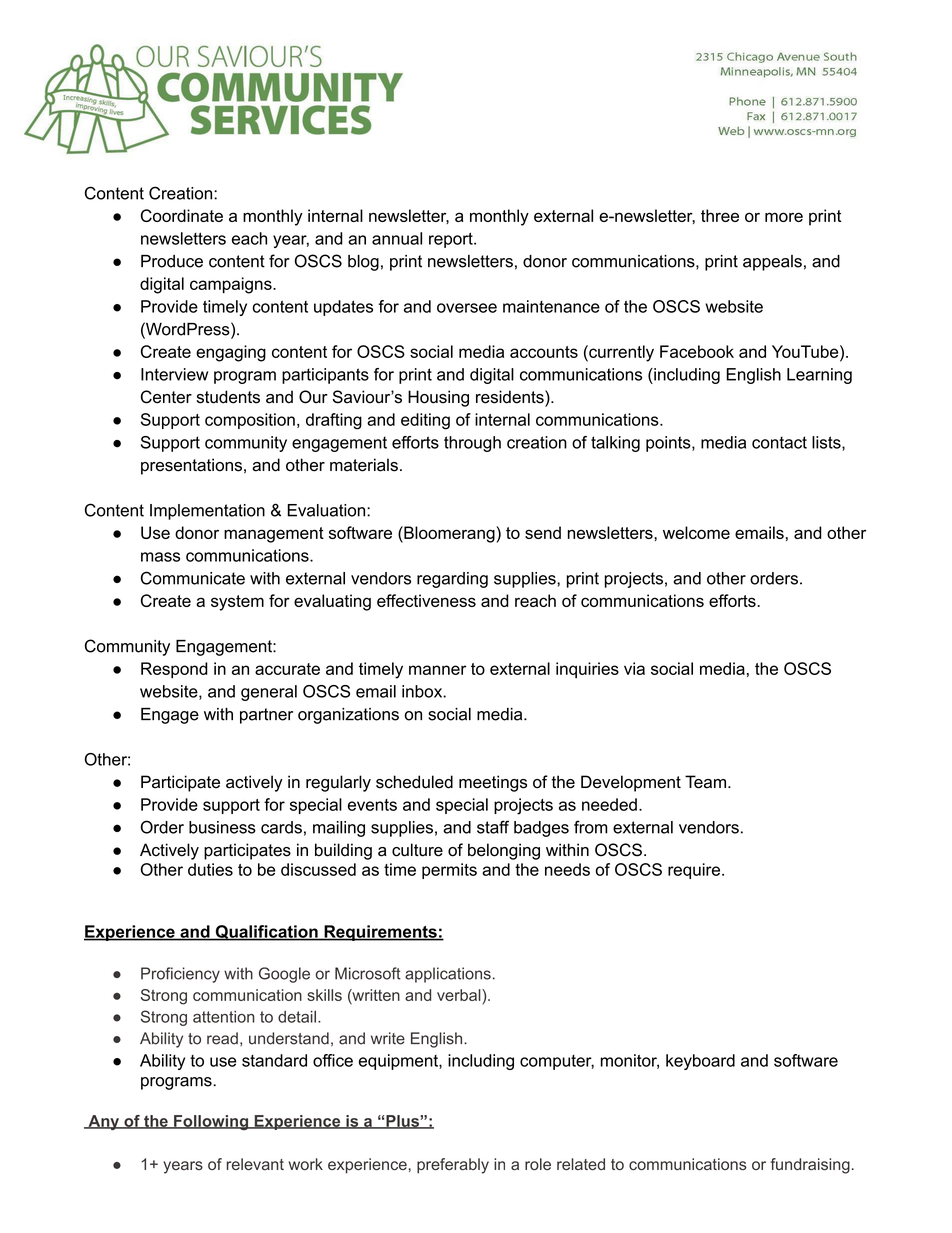 The image size is (952, 1233). What do you see at coordinates (172, 261) in the screenshot?
I see `Produce` at bounding box center [172, 261].
